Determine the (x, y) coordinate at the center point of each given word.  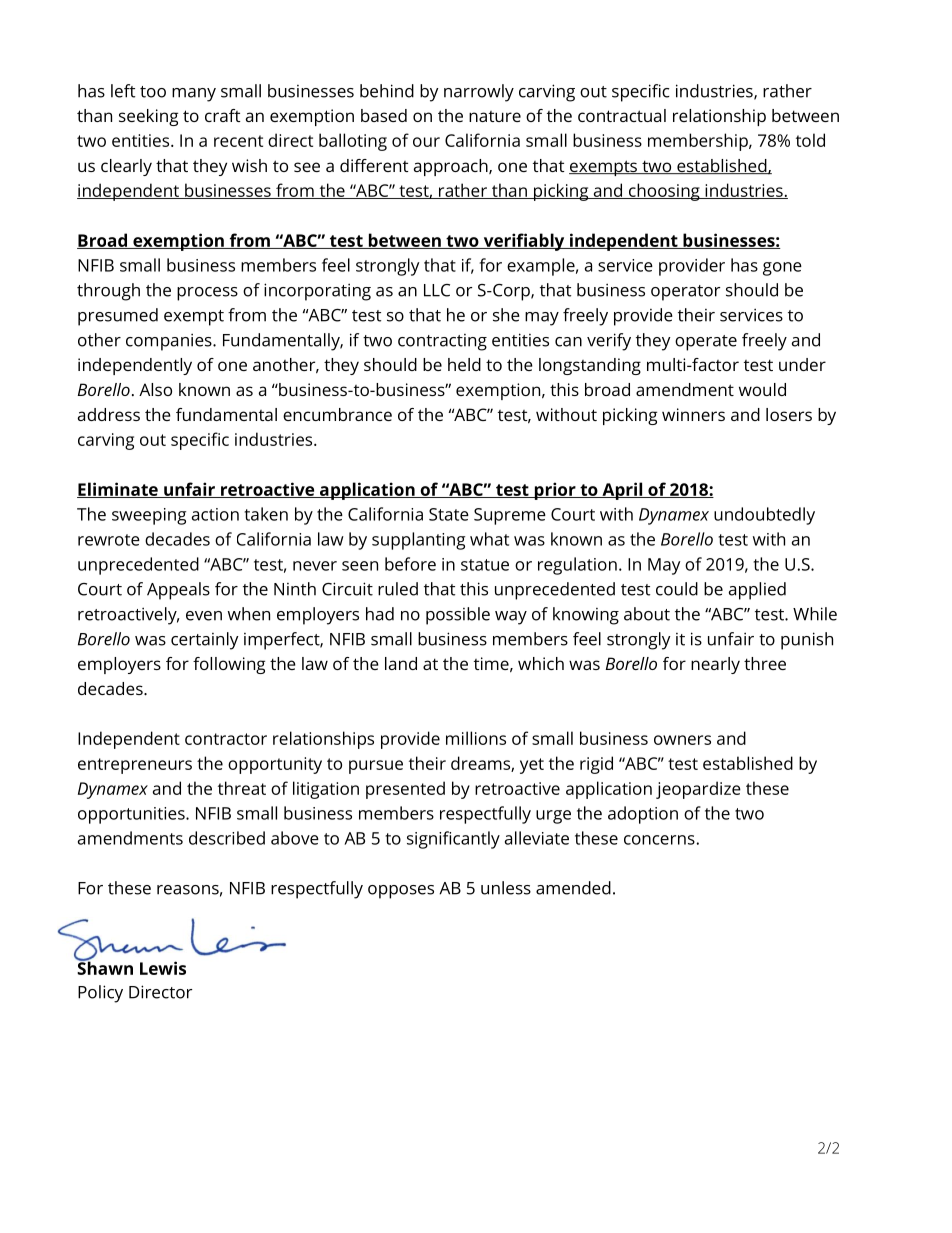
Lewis (163, 968)
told (810, 140)
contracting (442, 342)
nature (495, 116)
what (489, 539)
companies (170, 342)
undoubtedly (764, 516)
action (215, 514)
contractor (226, 739)
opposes (401, 892)
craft (223, 115)
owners (682, 740)
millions (476, 738)
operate (706, 343)
